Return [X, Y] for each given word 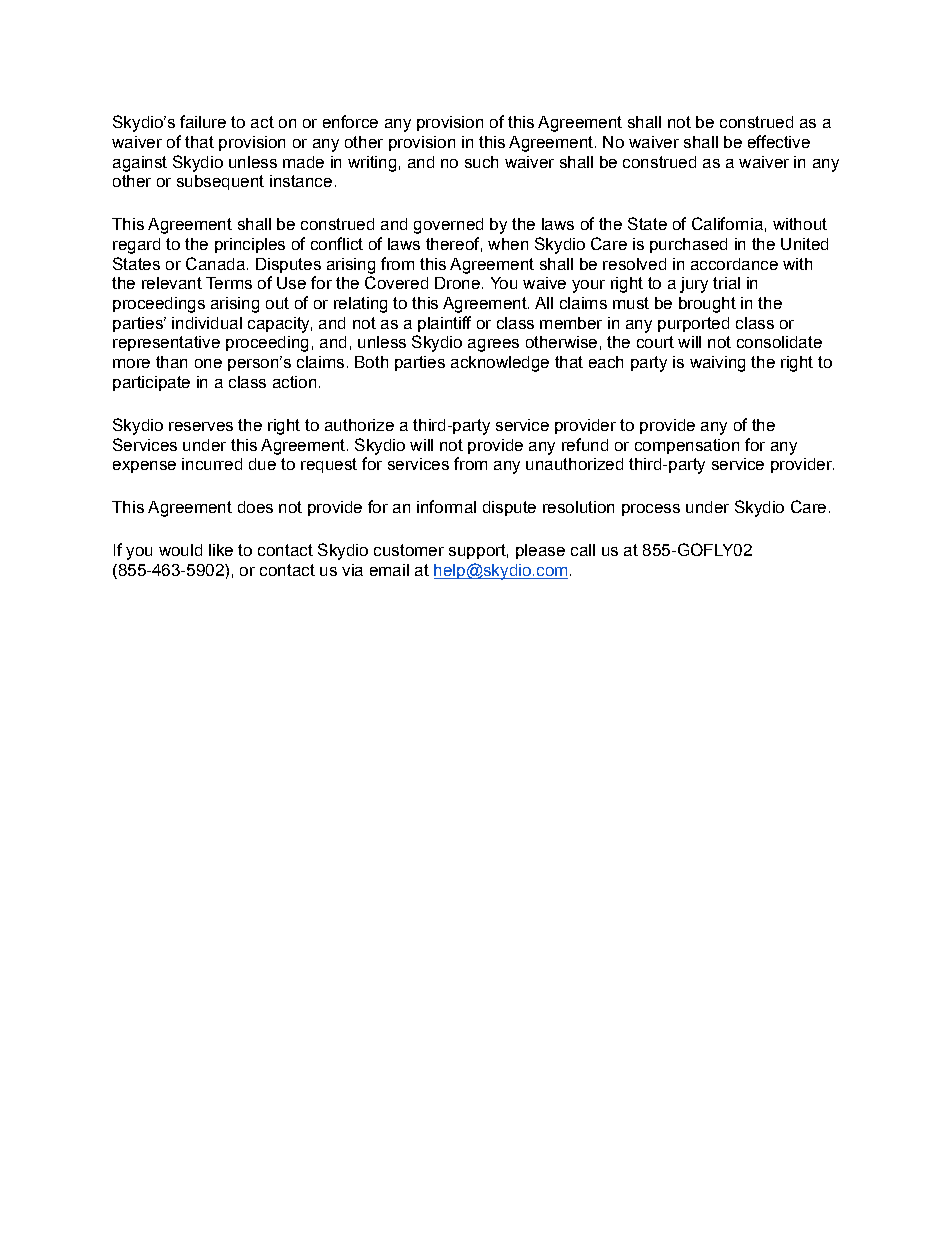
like [221, 550]
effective [779, 141]
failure [203, 121]
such [481, 162]
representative [166, 343]
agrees [493, 345]
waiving [717, 364]
